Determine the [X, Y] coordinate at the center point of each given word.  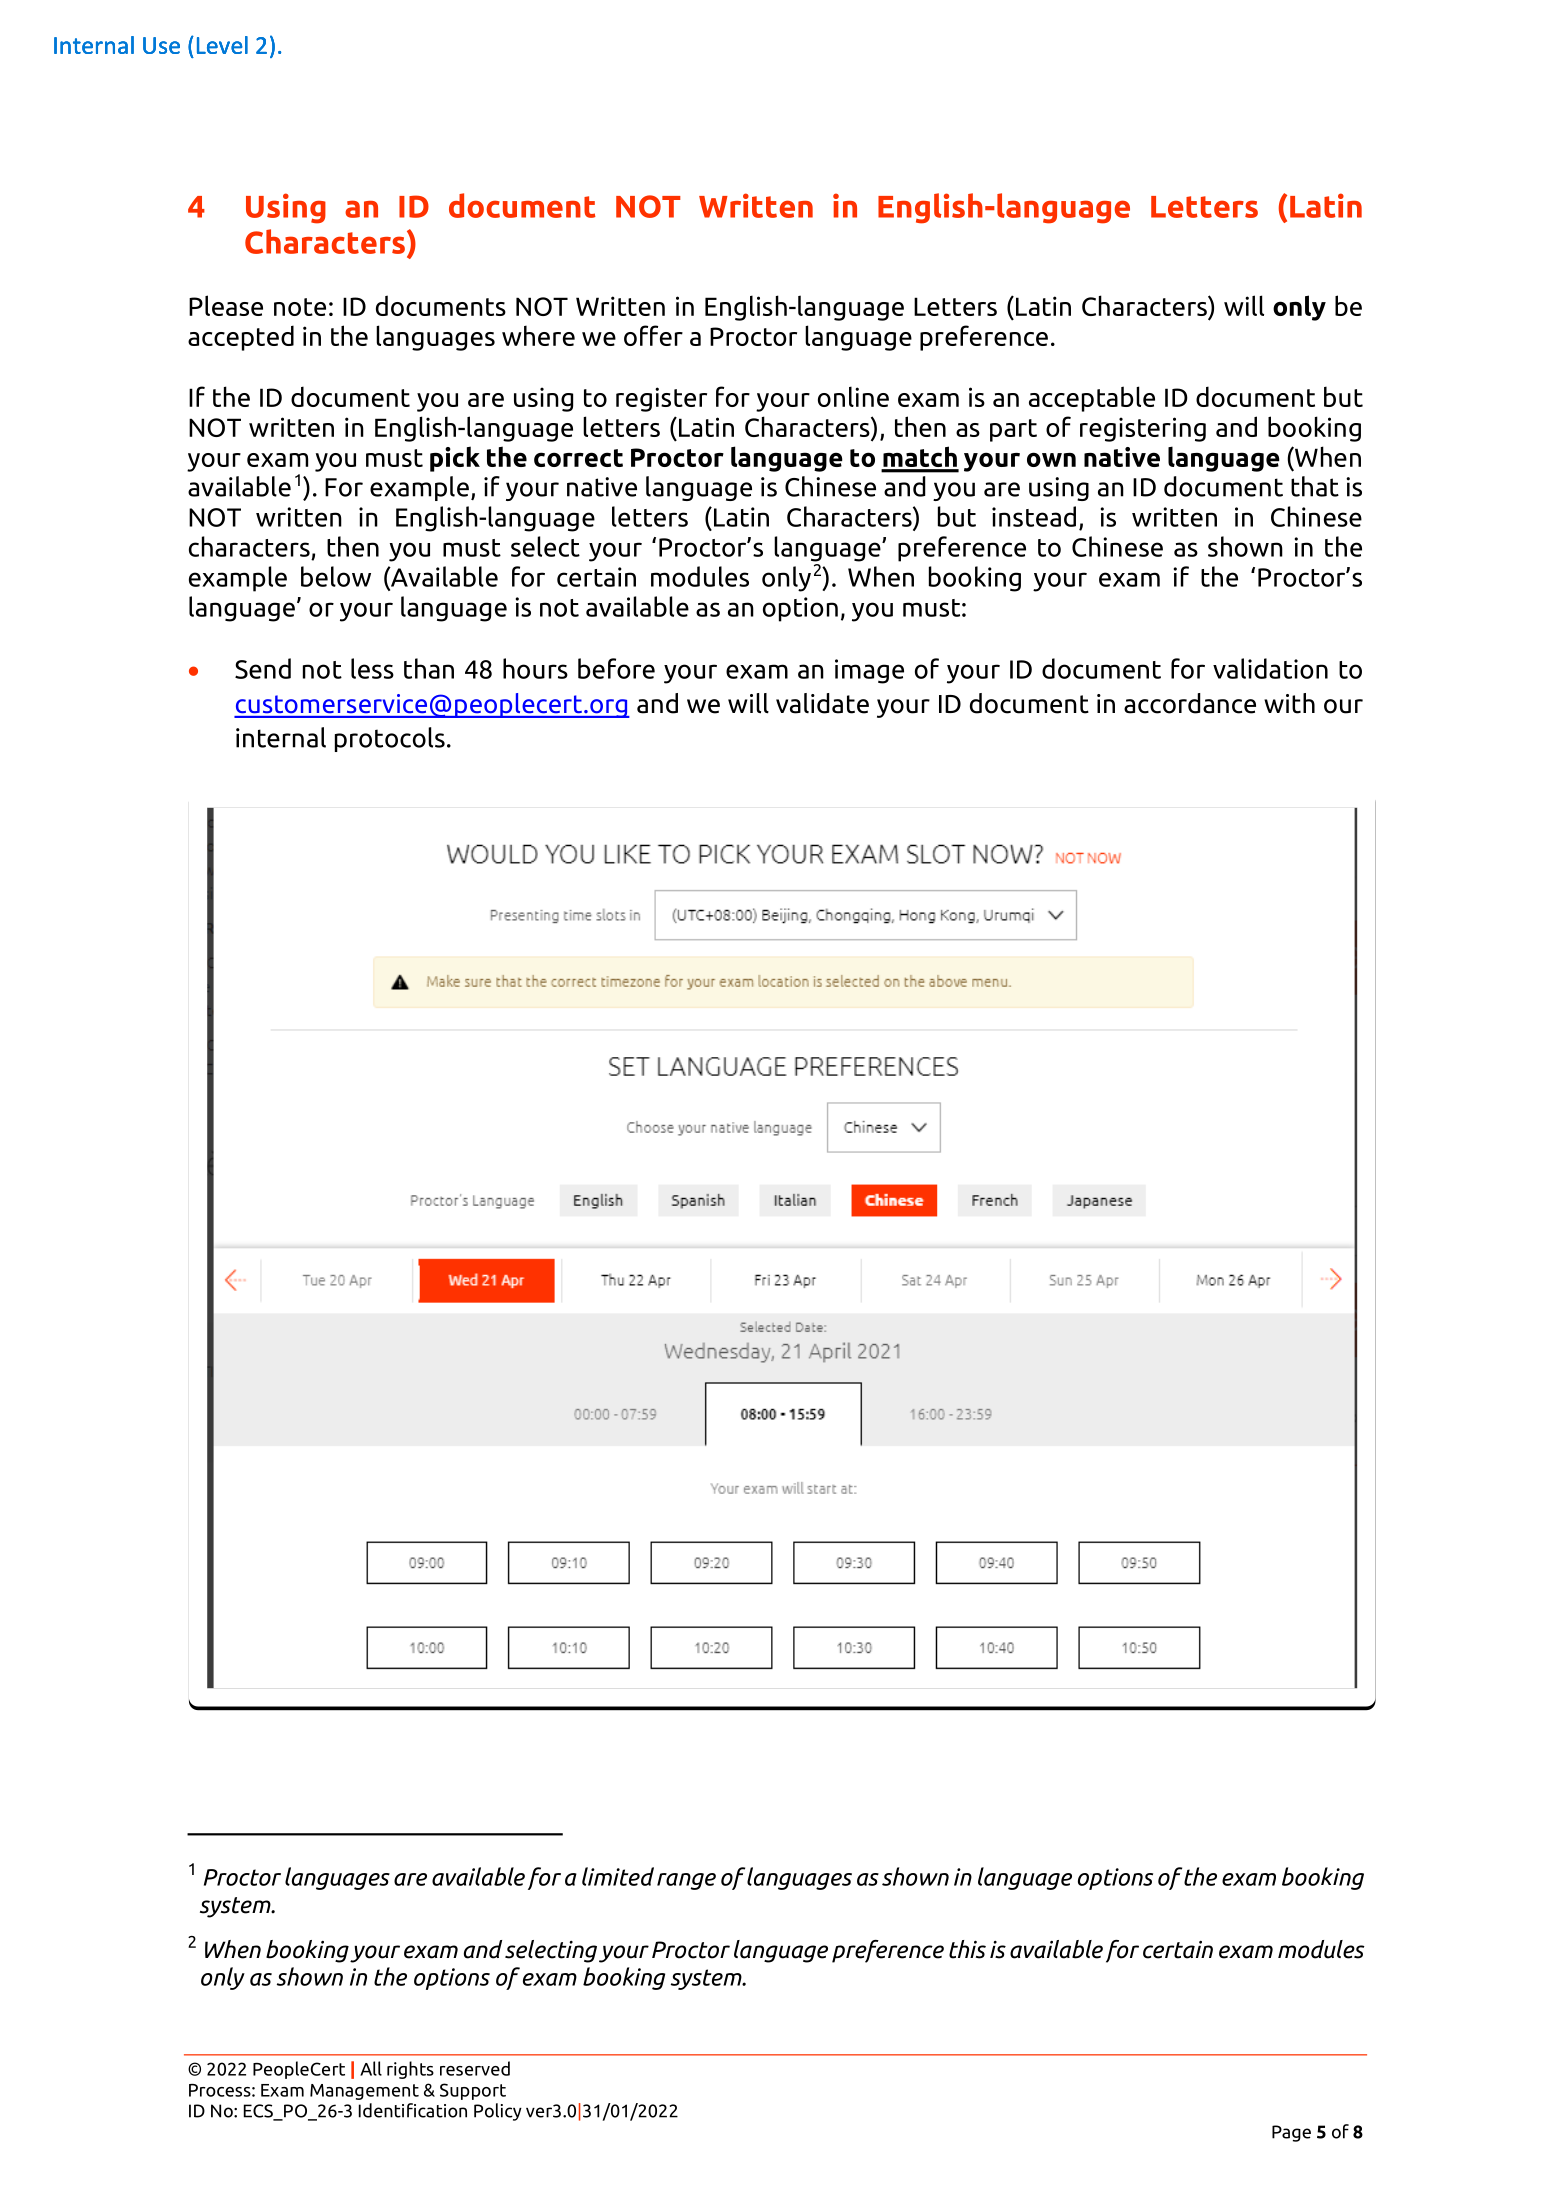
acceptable [1092, 399]
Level [222, 45]
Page [1291, 2133]
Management [364, 2092]
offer [653, 335]
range [686, 1881]
